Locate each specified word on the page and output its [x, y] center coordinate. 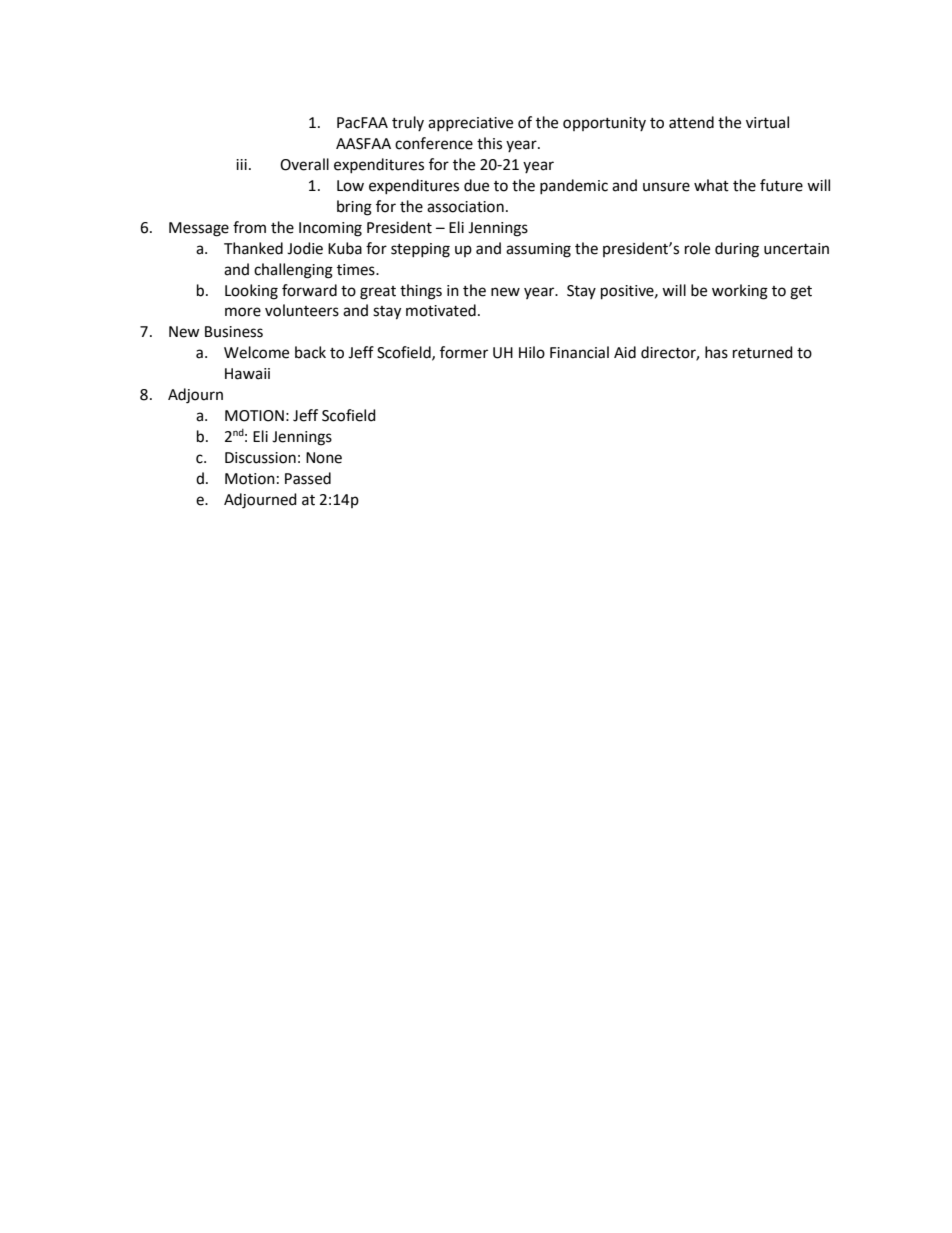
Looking [251, 292]
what [711, 185]
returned [763, 352]
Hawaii [247, 374]
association [465, 207]
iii [241, 164]
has [716, 352]
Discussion [260, 458]
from [249, 227]
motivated [441, 310]
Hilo [532, 352]
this [489, 143]
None [324, 458]
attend [691, 122]
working [740, 292]
